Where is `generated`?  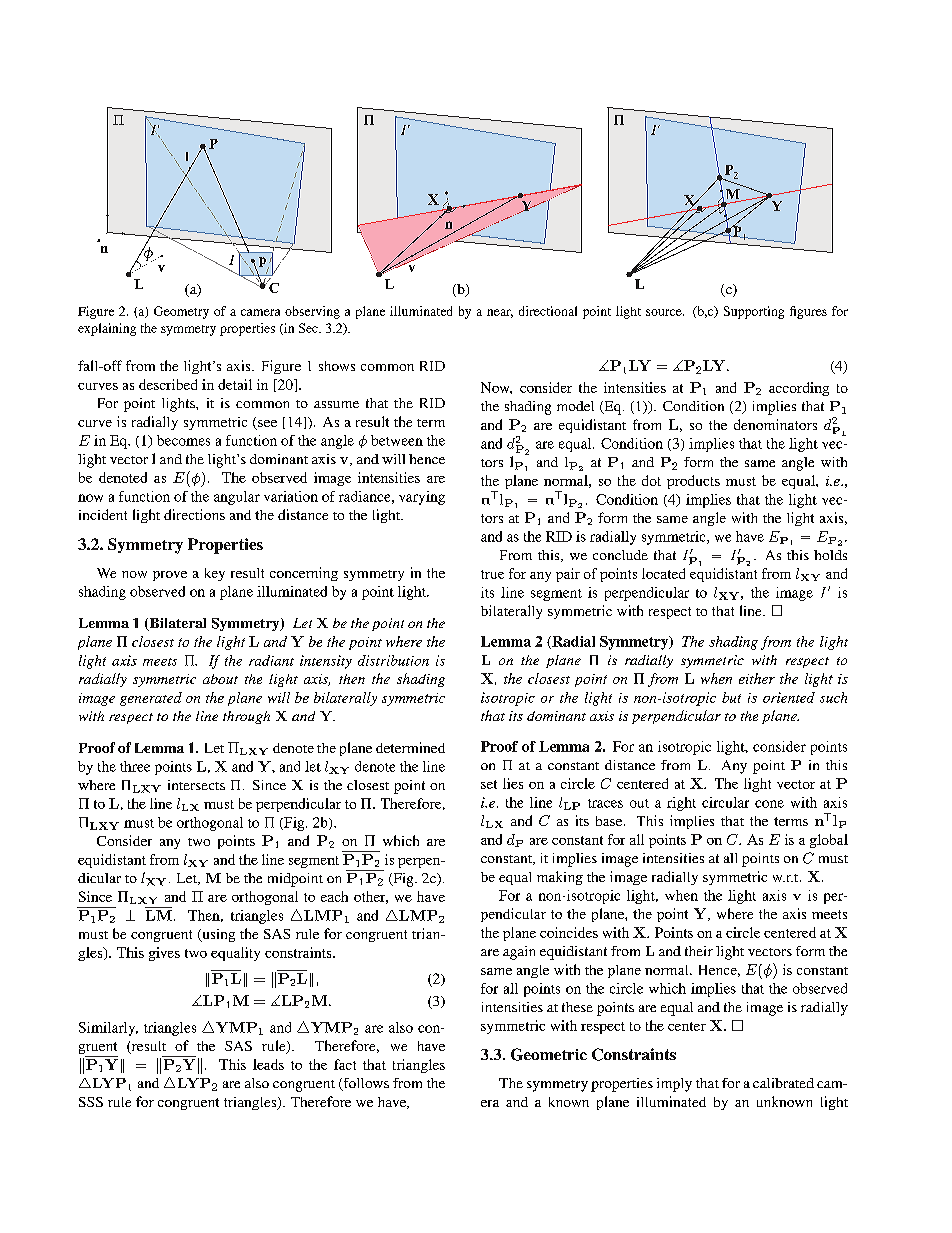
generated is located at coordinates (151, 699).
